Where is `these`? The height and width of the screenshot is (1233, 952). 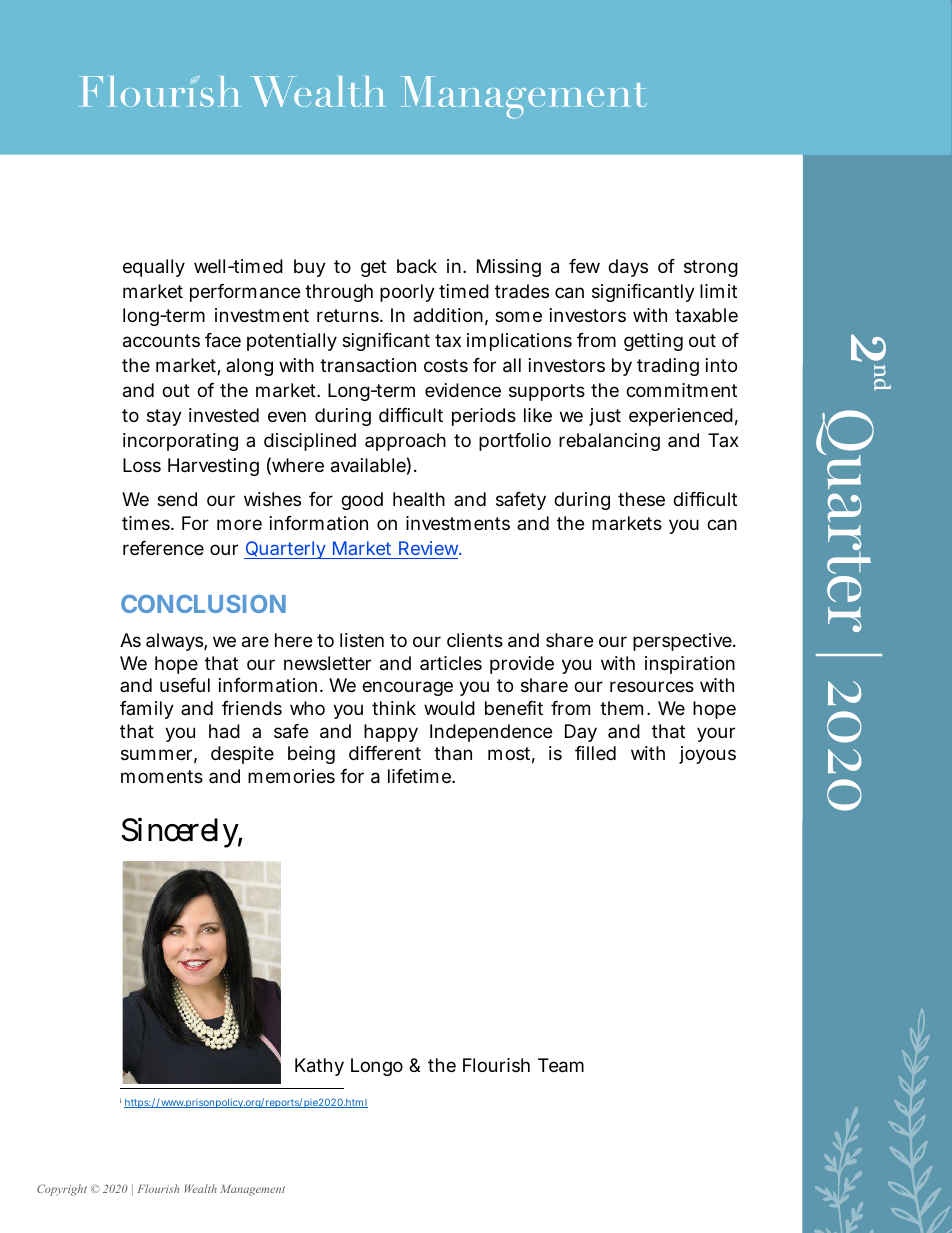 these is located at coordinates (641, 499).
